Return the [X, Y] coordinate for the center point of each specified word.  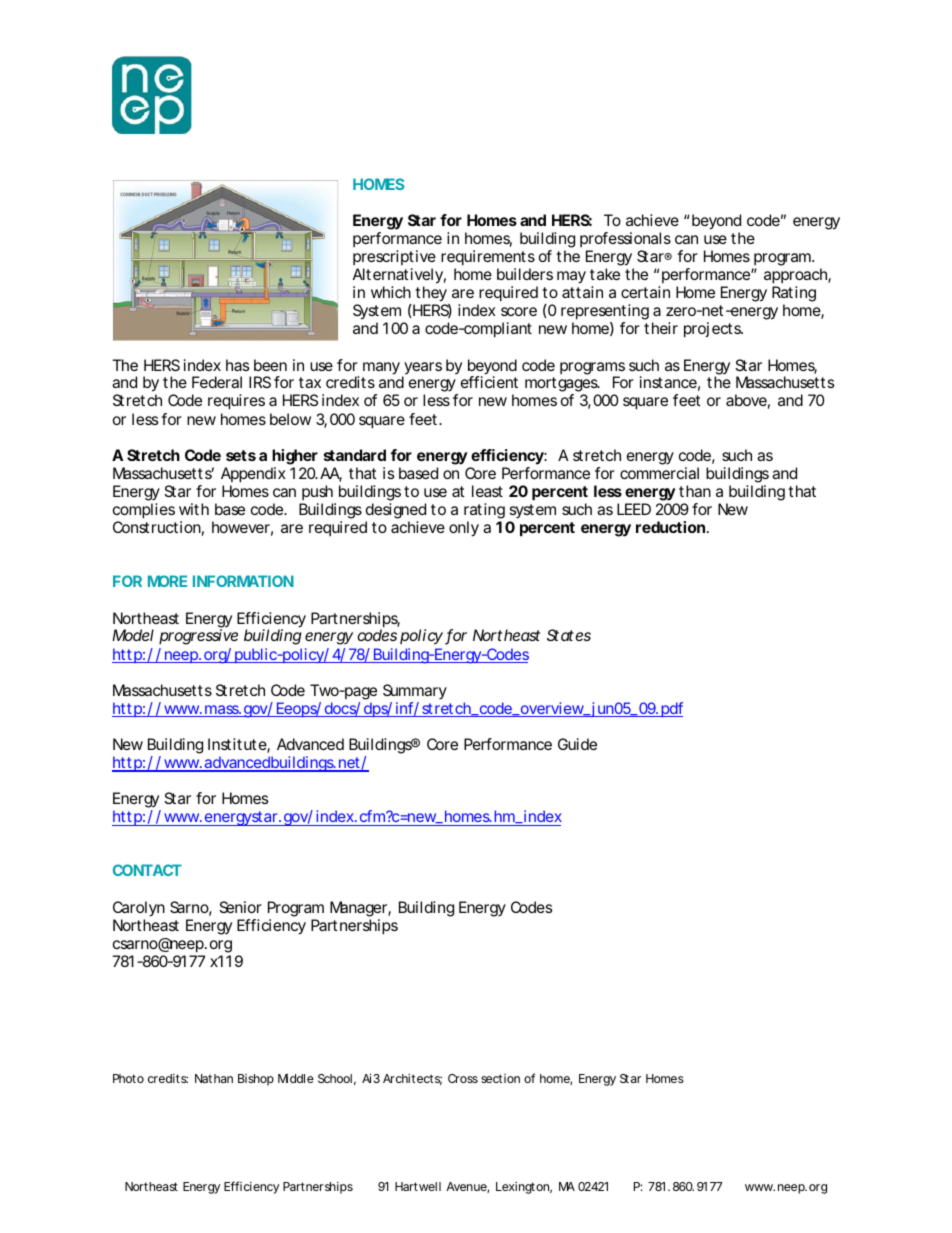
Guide [577, 744]
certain [645, 292]
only [464, 529]
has [238, 365]
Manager [359, 909]
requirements [488, 258]
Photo [128, 1078]
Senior [240, 907]
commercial [659, 473]
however [241, 527]
